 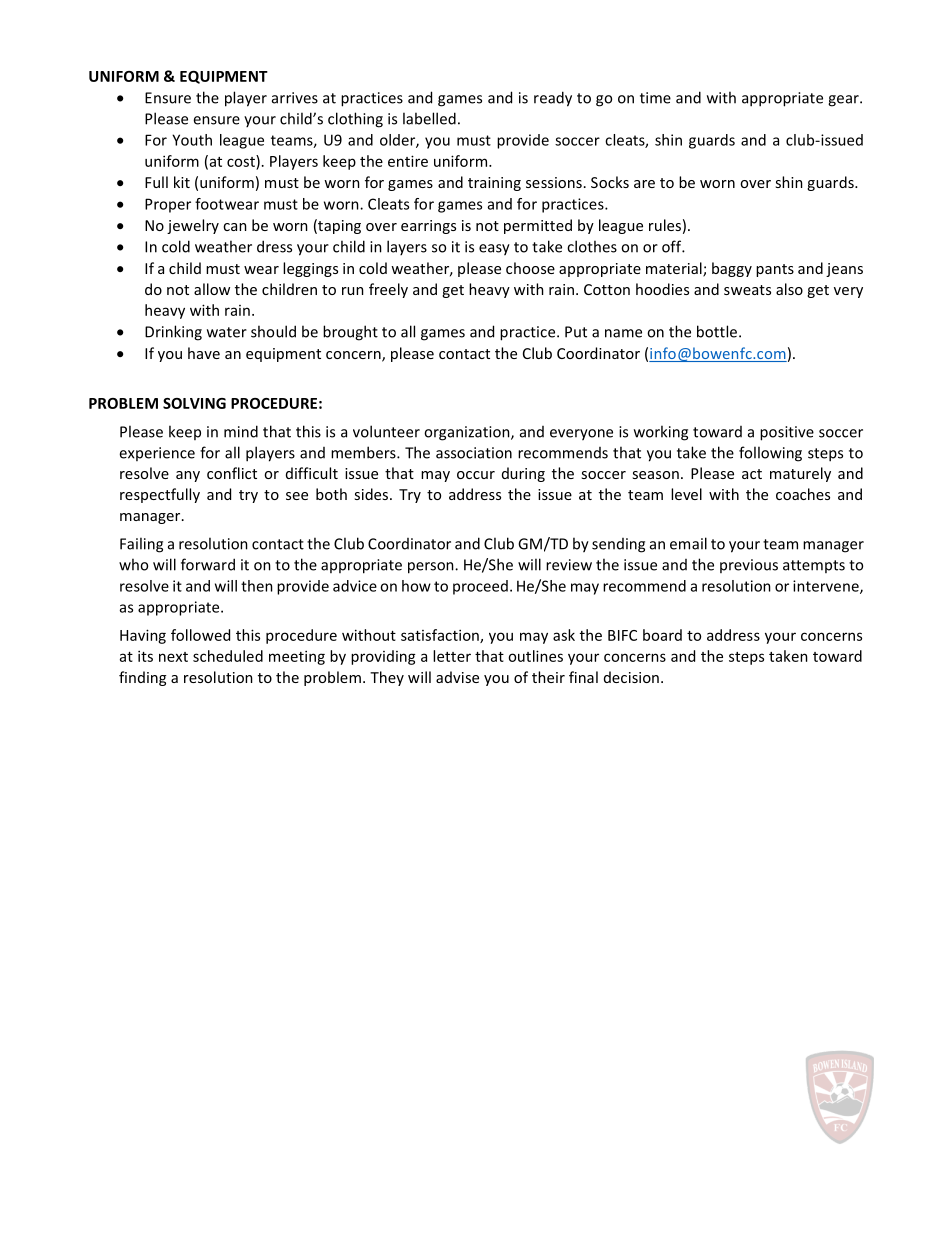 I want to click on labelled, so click(x=429, y=118).
